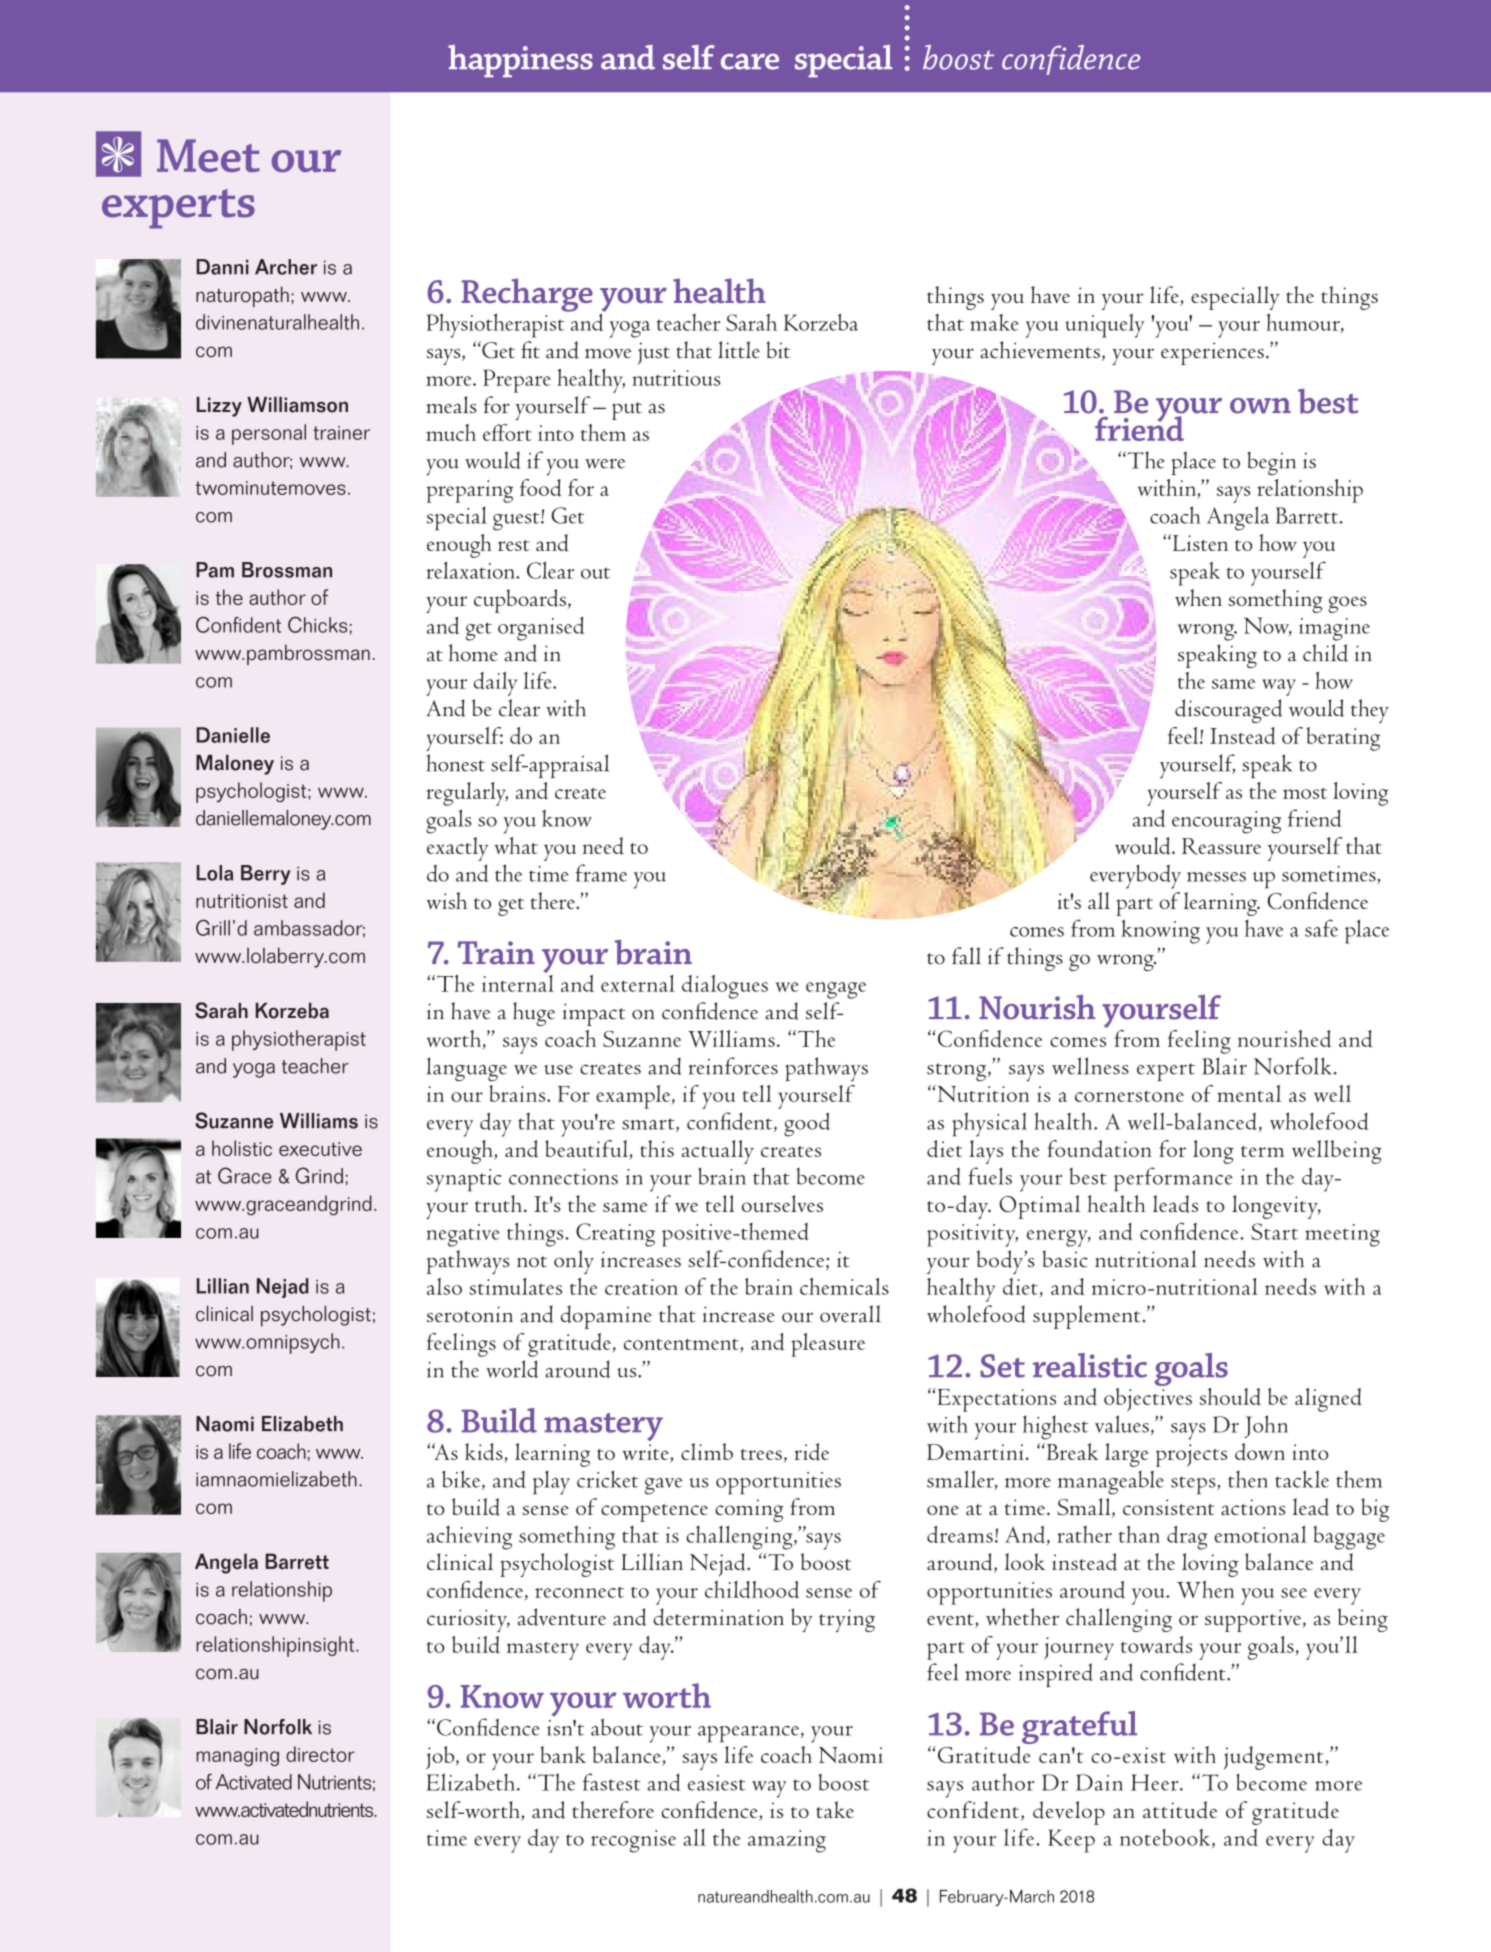 This screenshot has height=1952, width=1491. What do you see at coordinates (1226, 822) in the screenshot?
I see `encouraging` at bounding box center [1226, 822].
